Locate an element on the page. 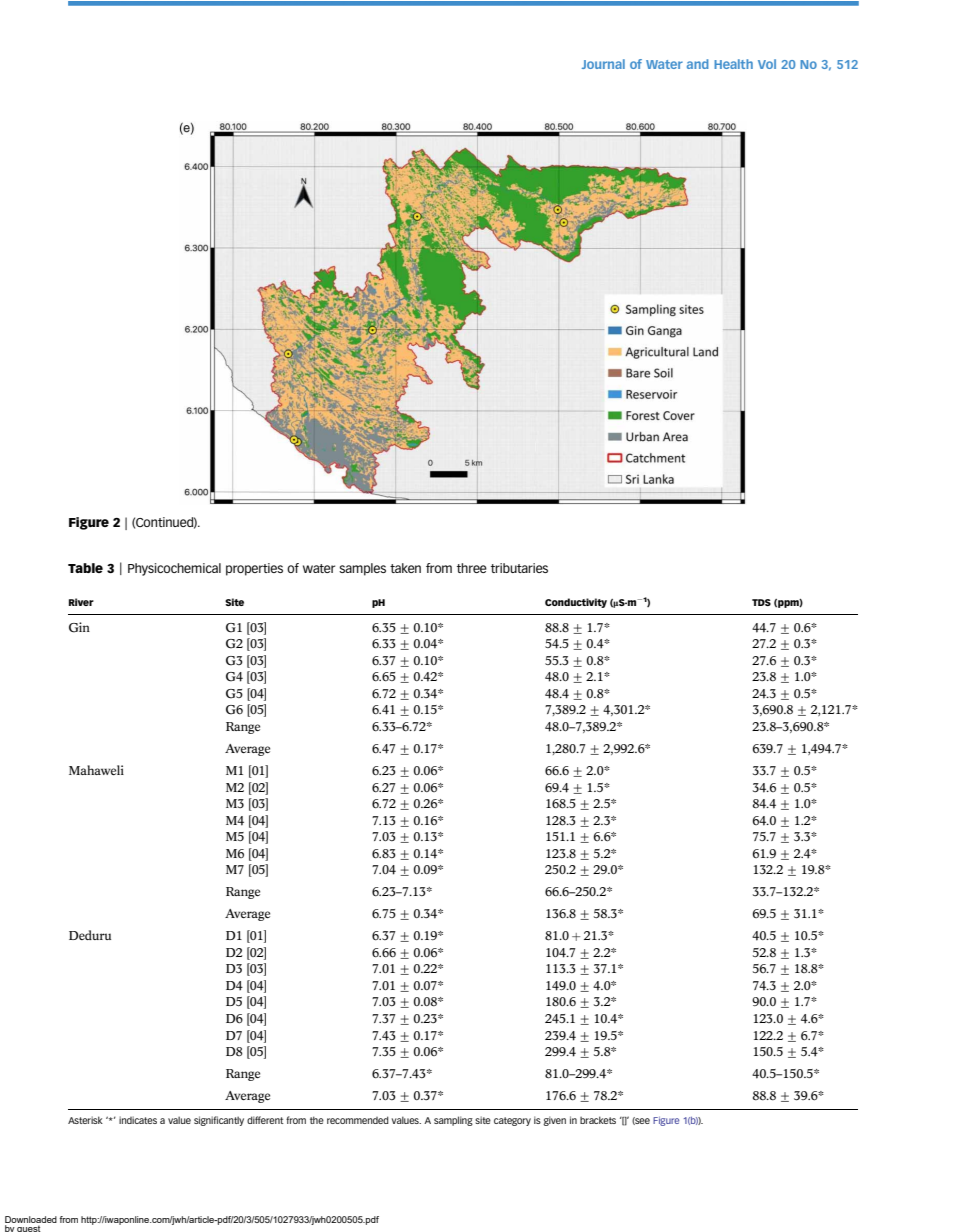 Image resolution: width=959 pixels, height=1232 pixels. Asterisk is located at coordinates (85, 1120).
